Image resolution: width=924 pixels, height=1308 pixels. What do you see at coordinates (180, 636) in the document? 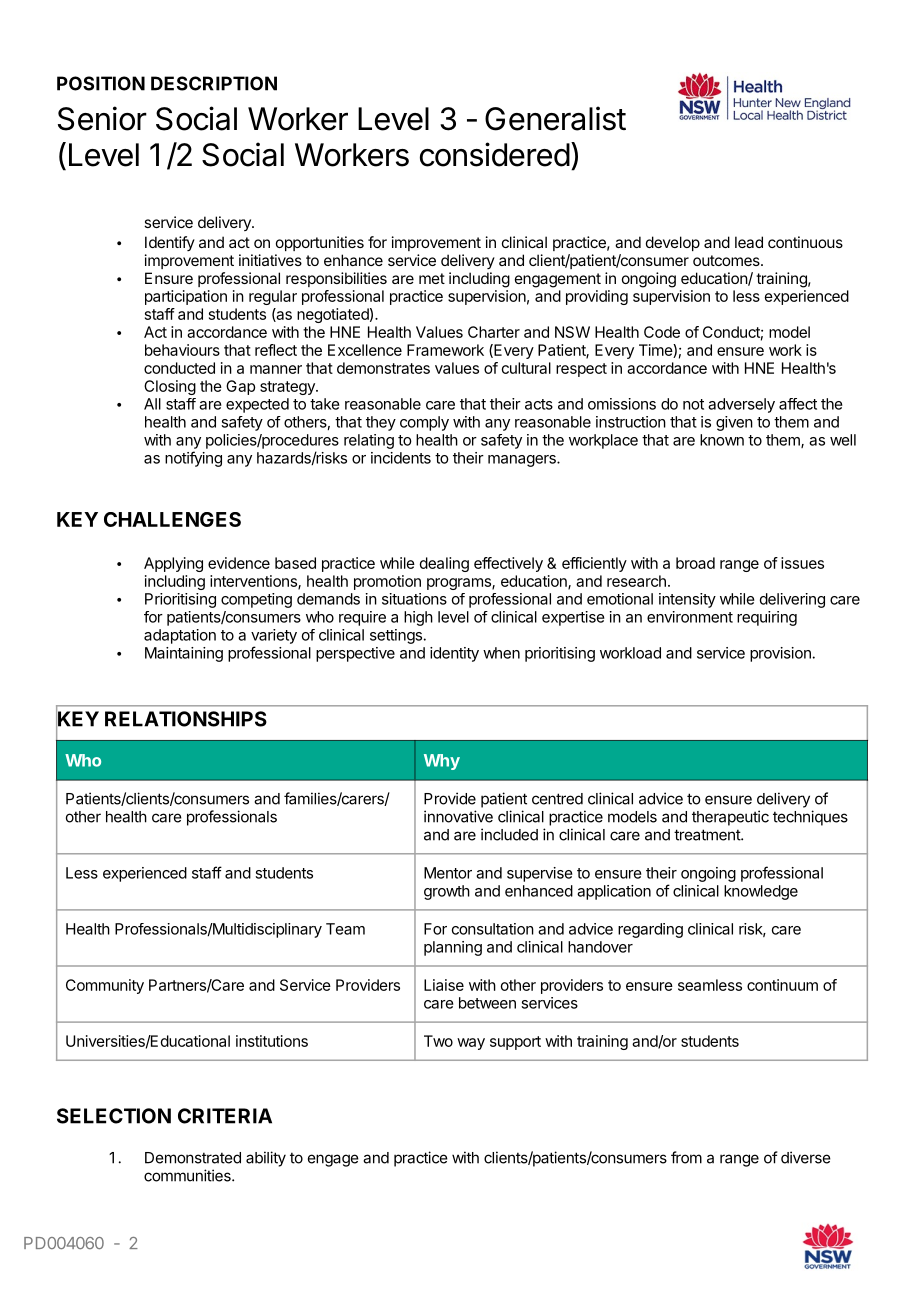
I see `adaptation` at bounding box center [180, 636].
